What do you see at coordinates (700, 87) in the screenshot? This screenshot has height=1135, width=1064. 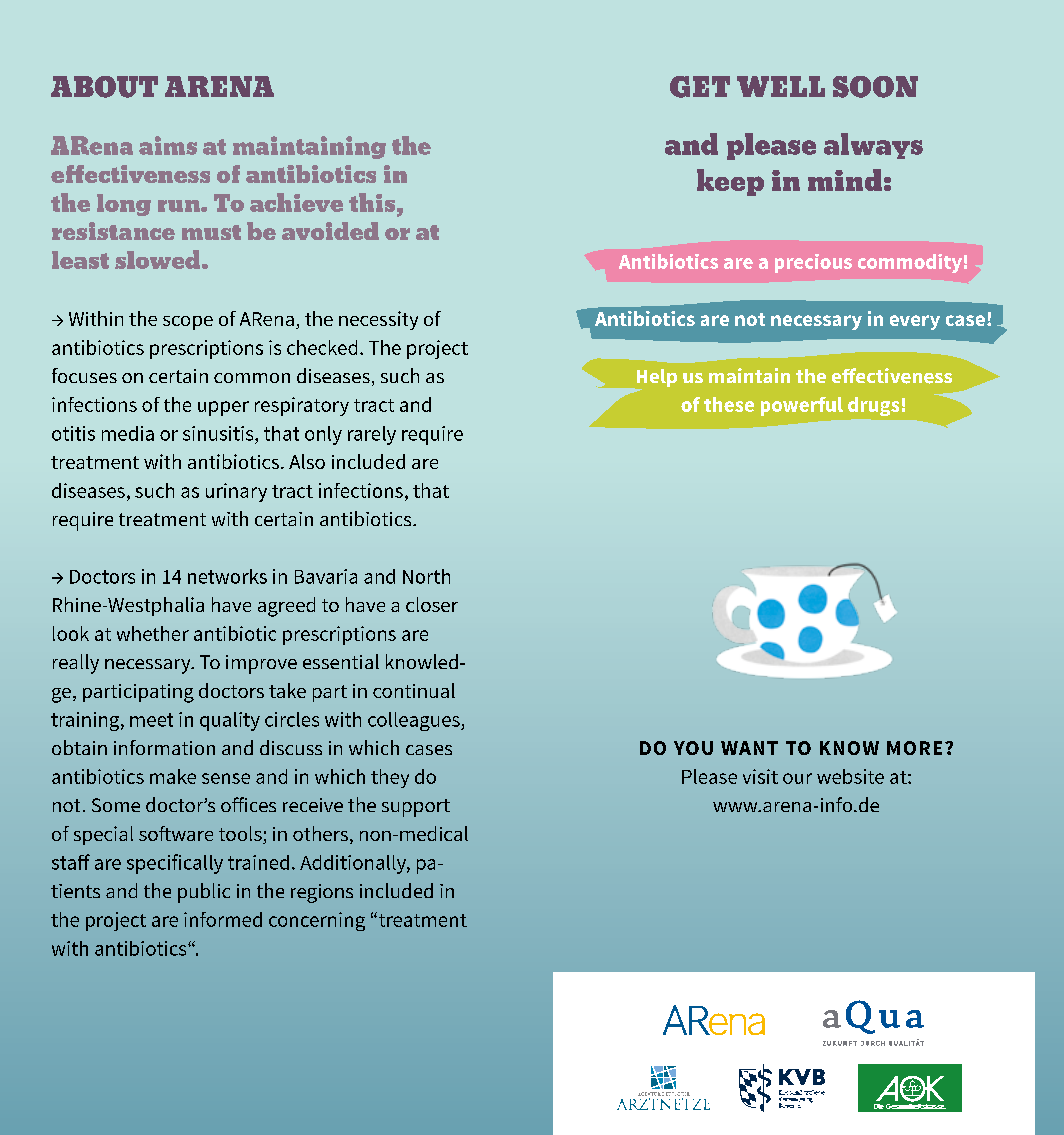 I see `GET` at bounding box center [700, 87].
